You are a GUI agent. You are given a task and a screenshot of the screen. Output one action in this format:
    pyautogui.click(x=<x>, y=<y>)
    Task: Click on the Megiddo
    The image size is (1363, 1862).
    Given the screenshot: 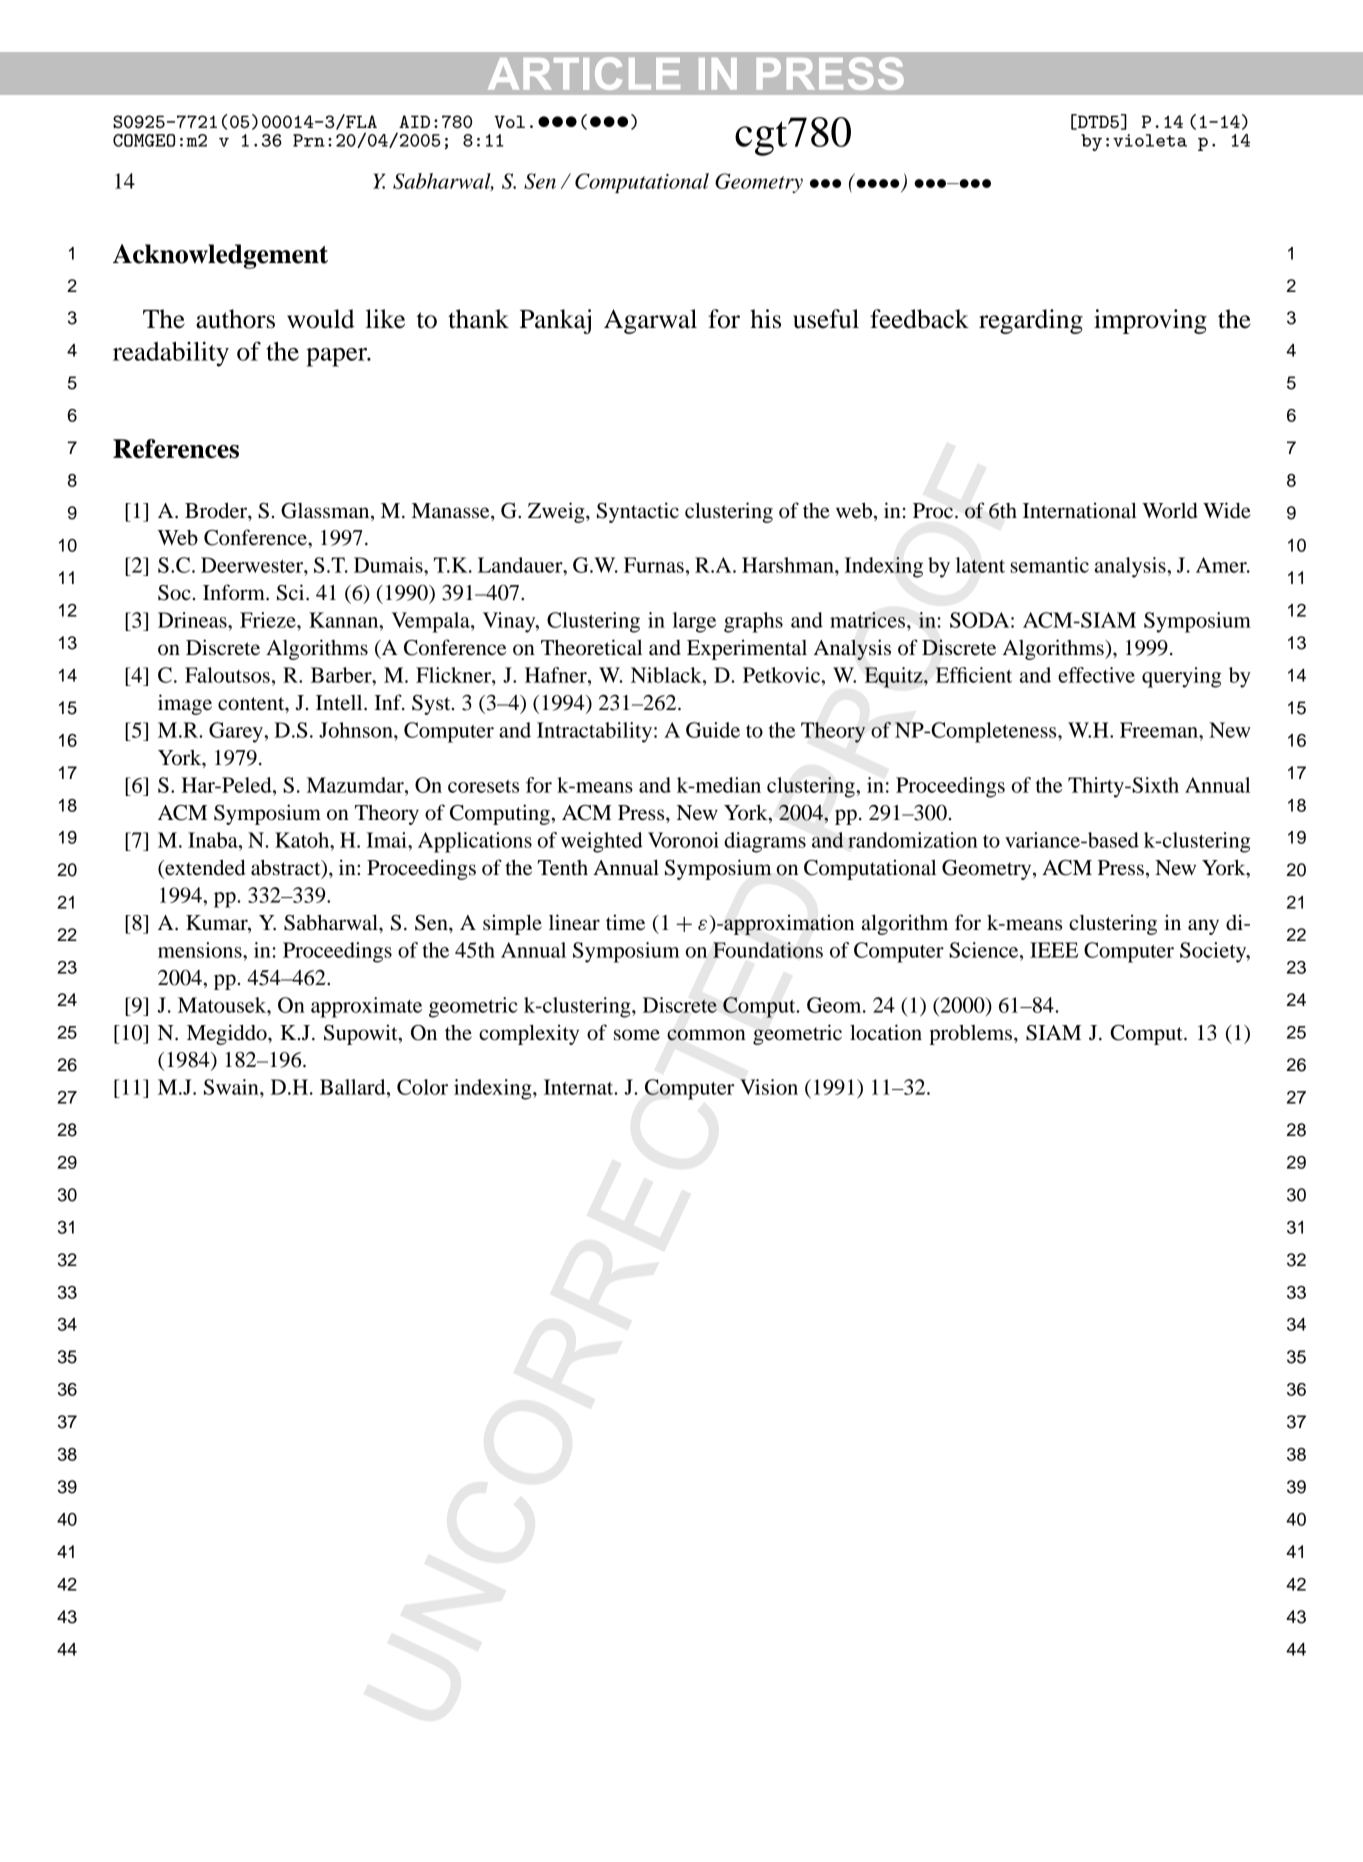 What is the action you would take?
    pyautogui.click(x=228, y=1034)
